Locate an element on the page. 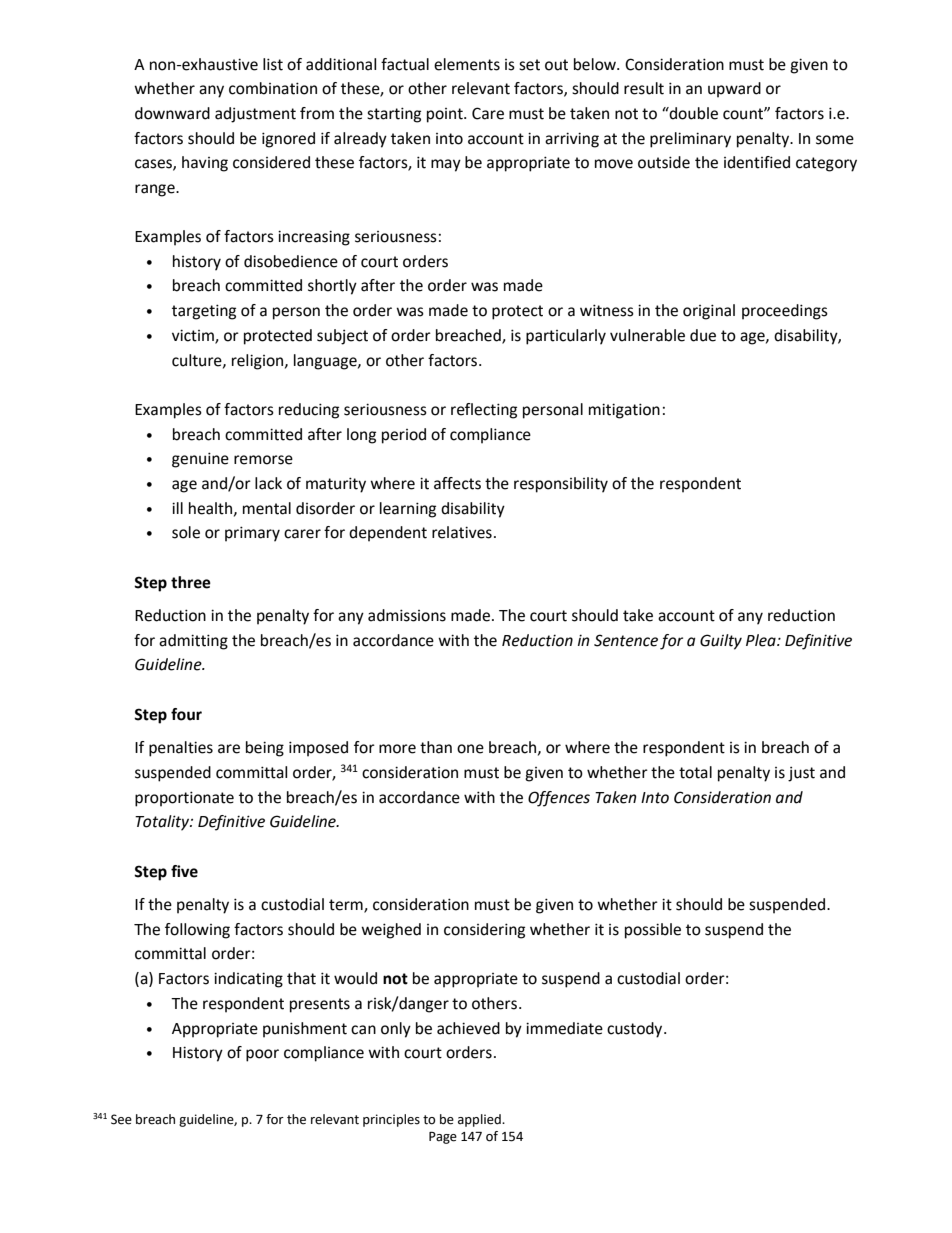  ill is located at coordinates (177, 508).
